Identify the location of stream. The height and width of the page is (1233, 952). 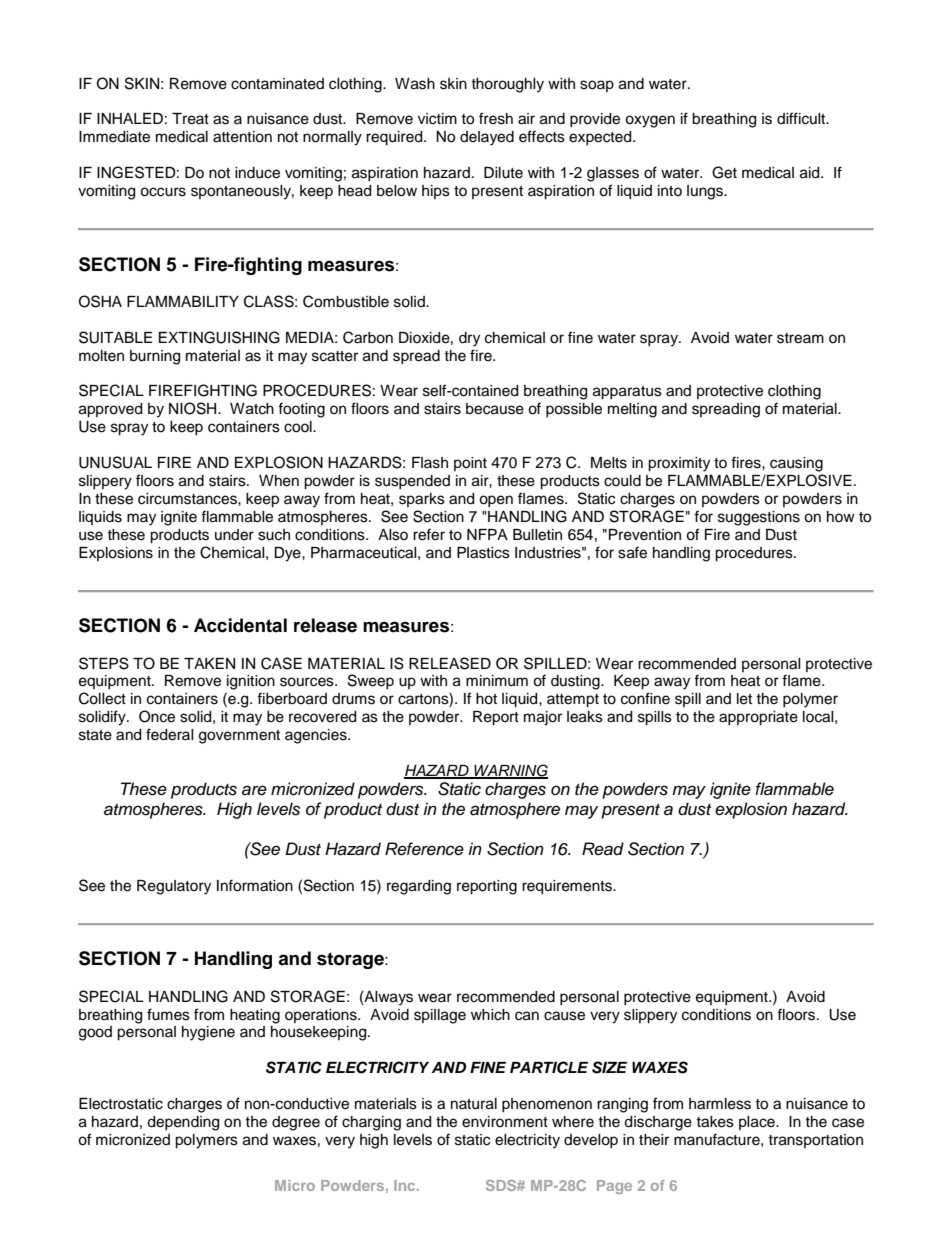
(800, 338).
